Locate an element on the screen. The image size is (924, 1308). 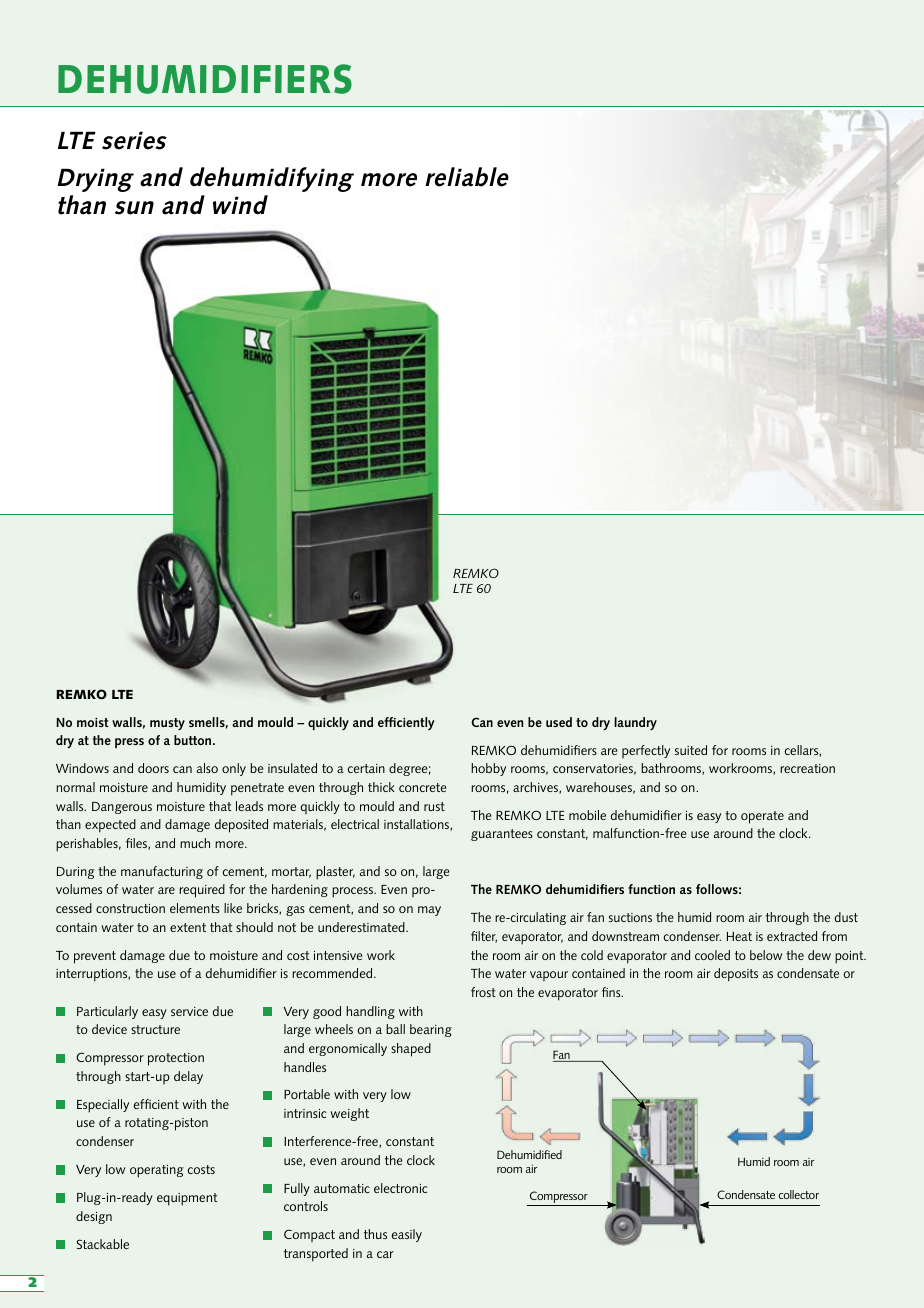
easily is located at coordinates (407, 1235).
